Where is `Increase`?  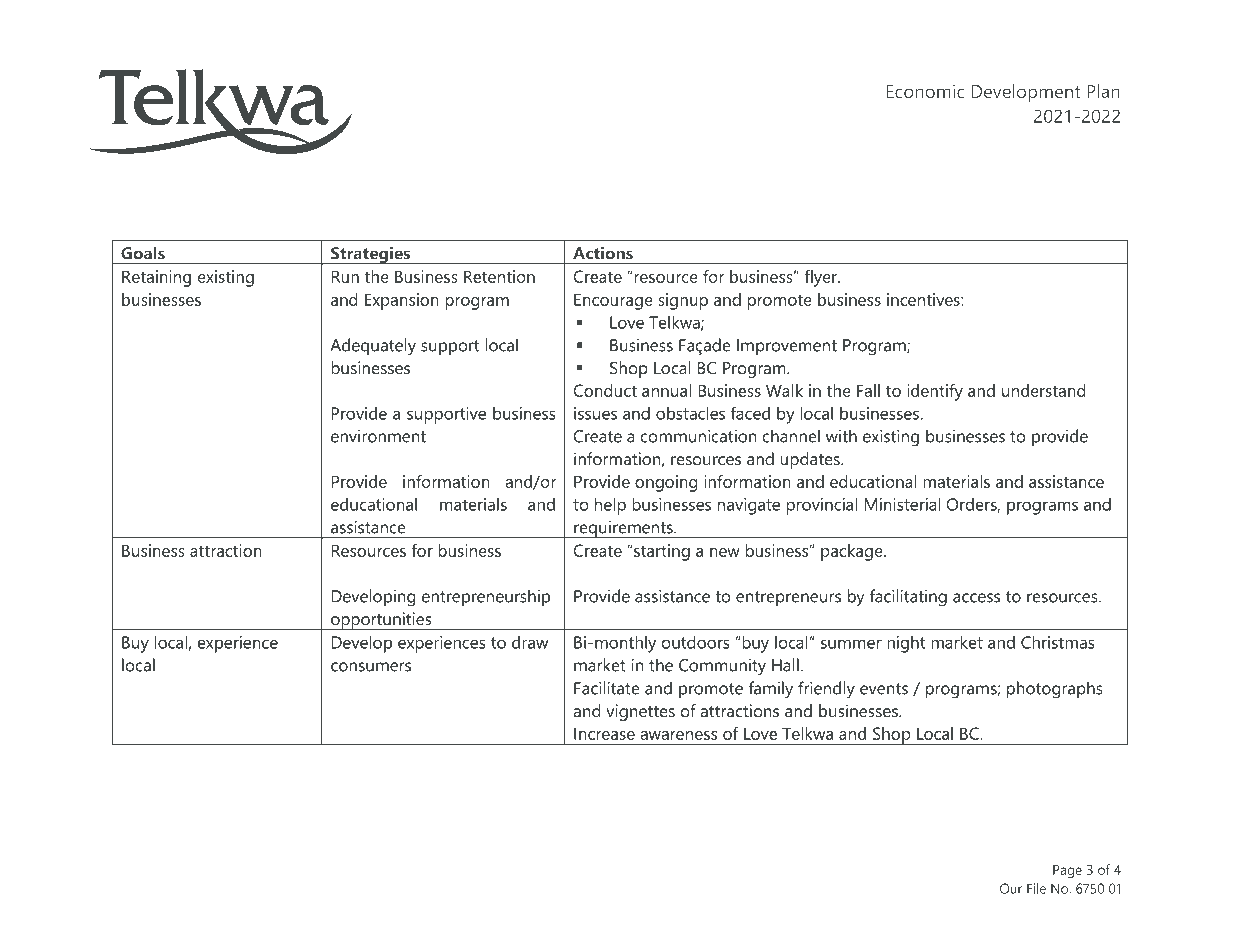
Increase is located at coordinates (604, 733).
